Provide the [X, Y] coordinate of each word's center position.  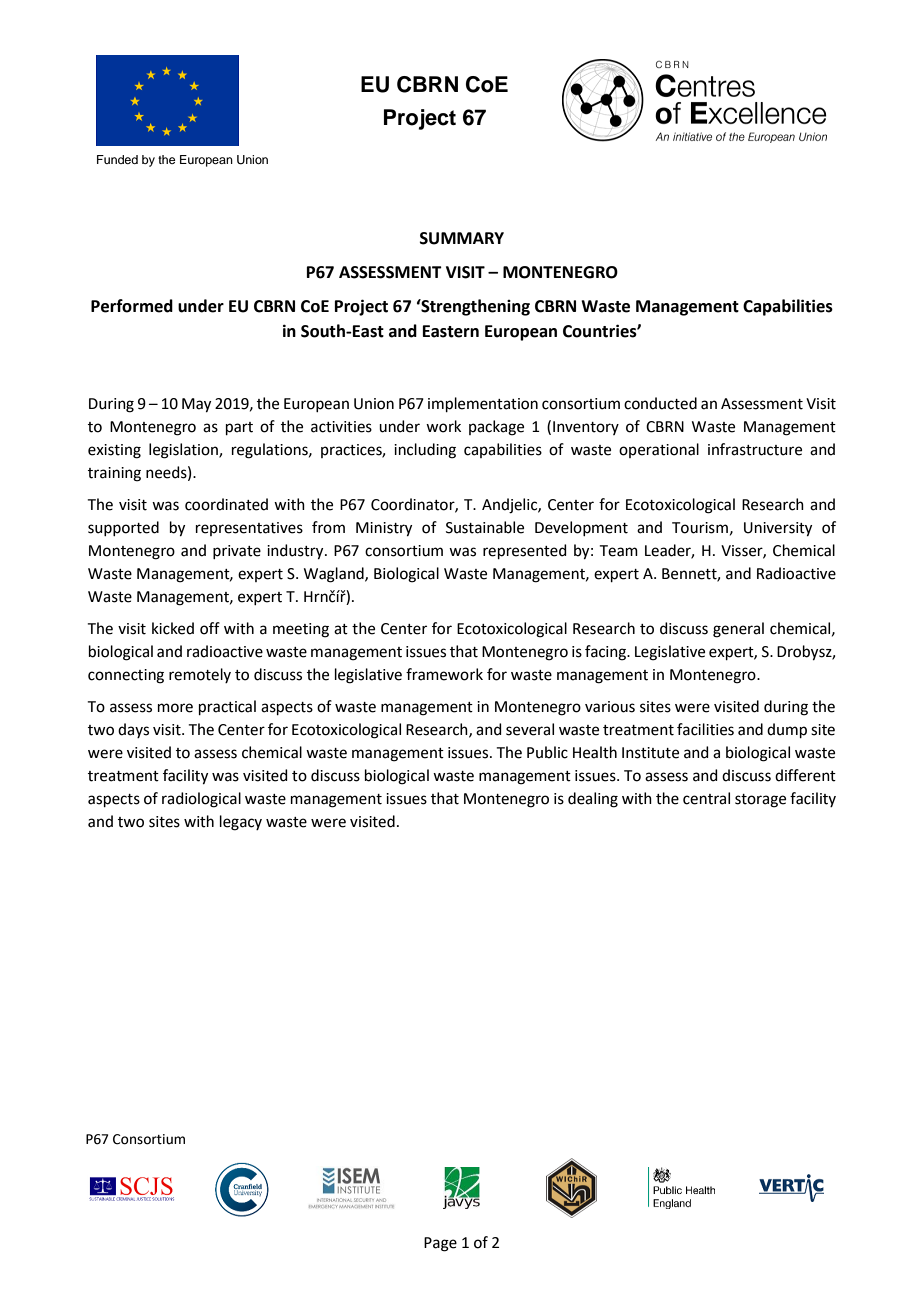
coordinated [226, 504]
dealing [593, 800]
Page [440, 1244]
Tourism [700, 528]
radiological [201, 800]
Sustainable [485, 527]
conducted [660, 403]
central [706, 798]
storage [760, 801]
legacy [241, 823]
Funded [117, 159]
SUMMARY [462, 238]
